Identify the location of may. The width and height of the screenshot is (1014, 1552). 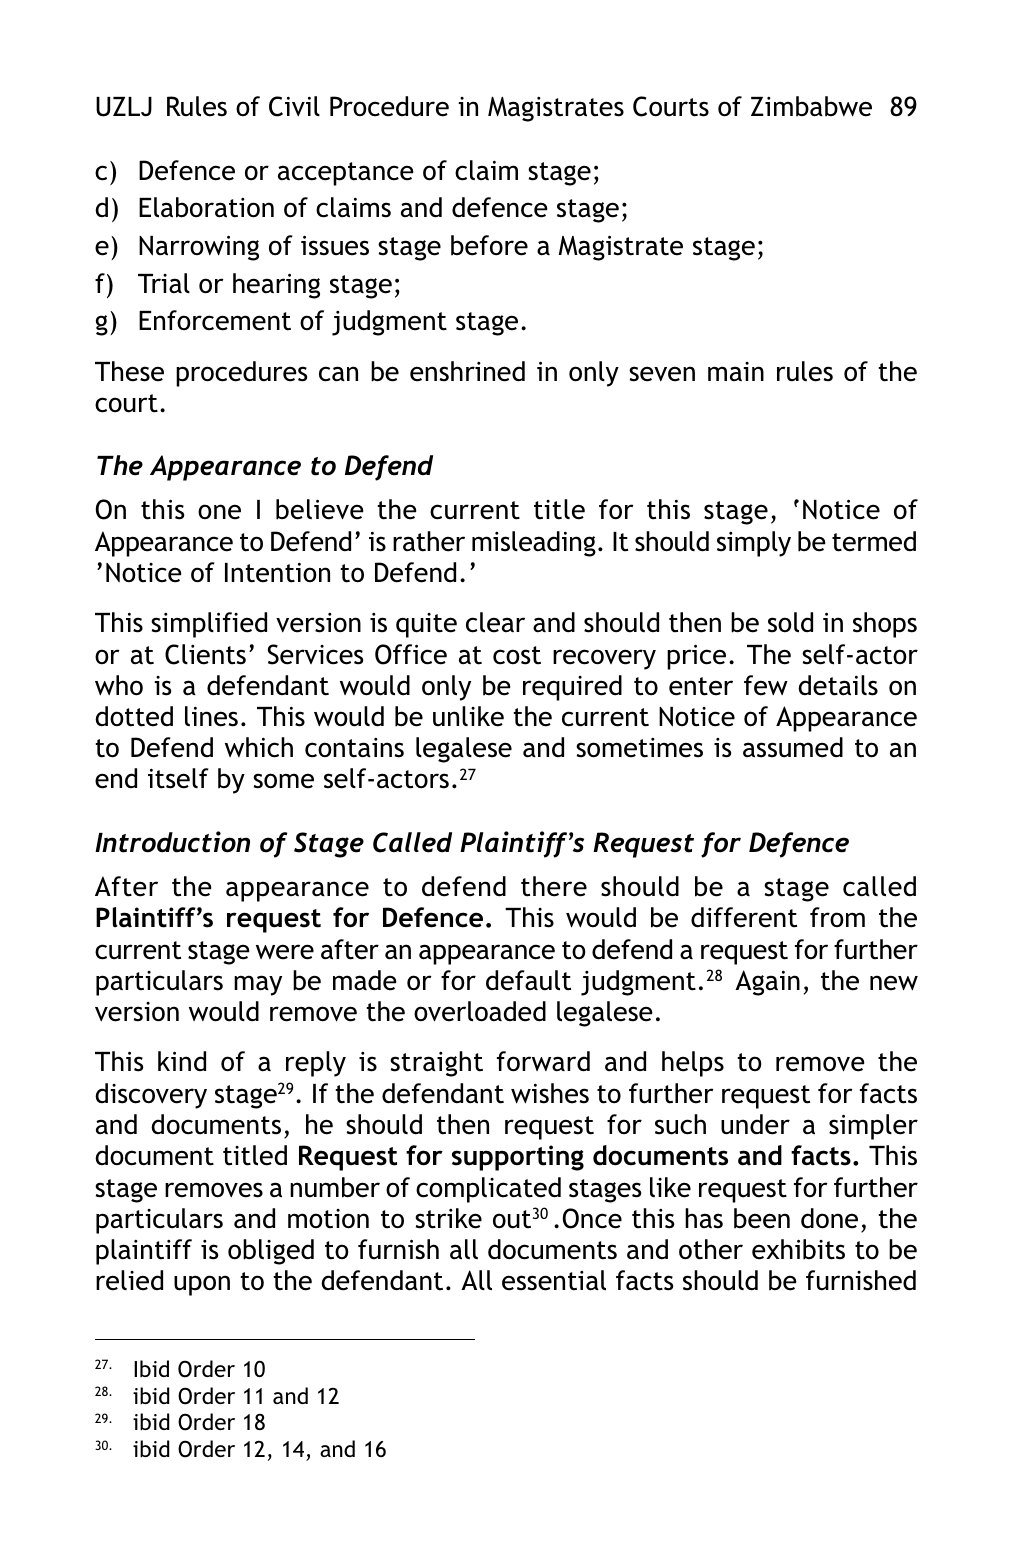
(258, 985).
